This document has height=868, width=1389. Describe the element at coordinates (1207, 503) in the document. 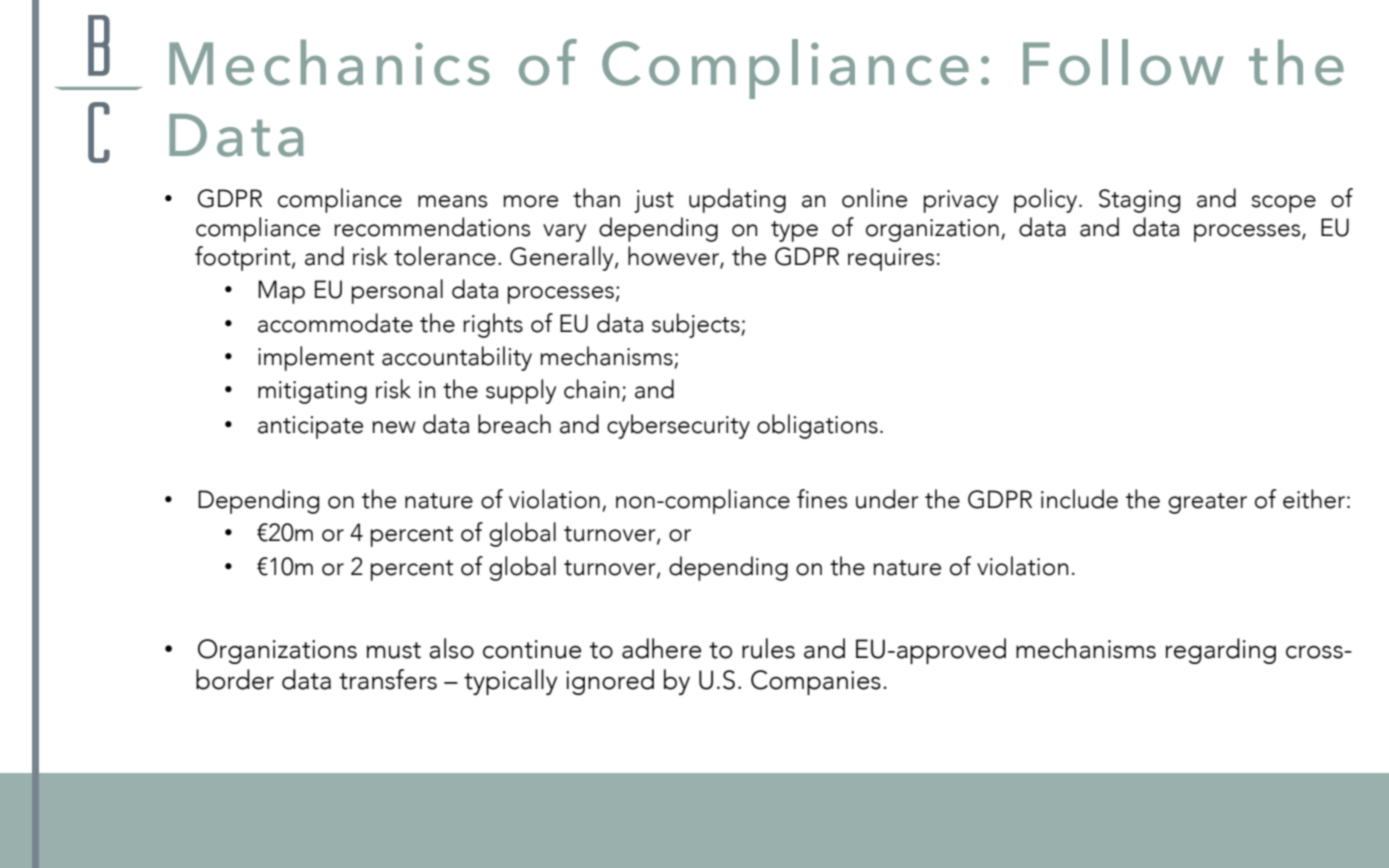

I see `greater` at that location.
